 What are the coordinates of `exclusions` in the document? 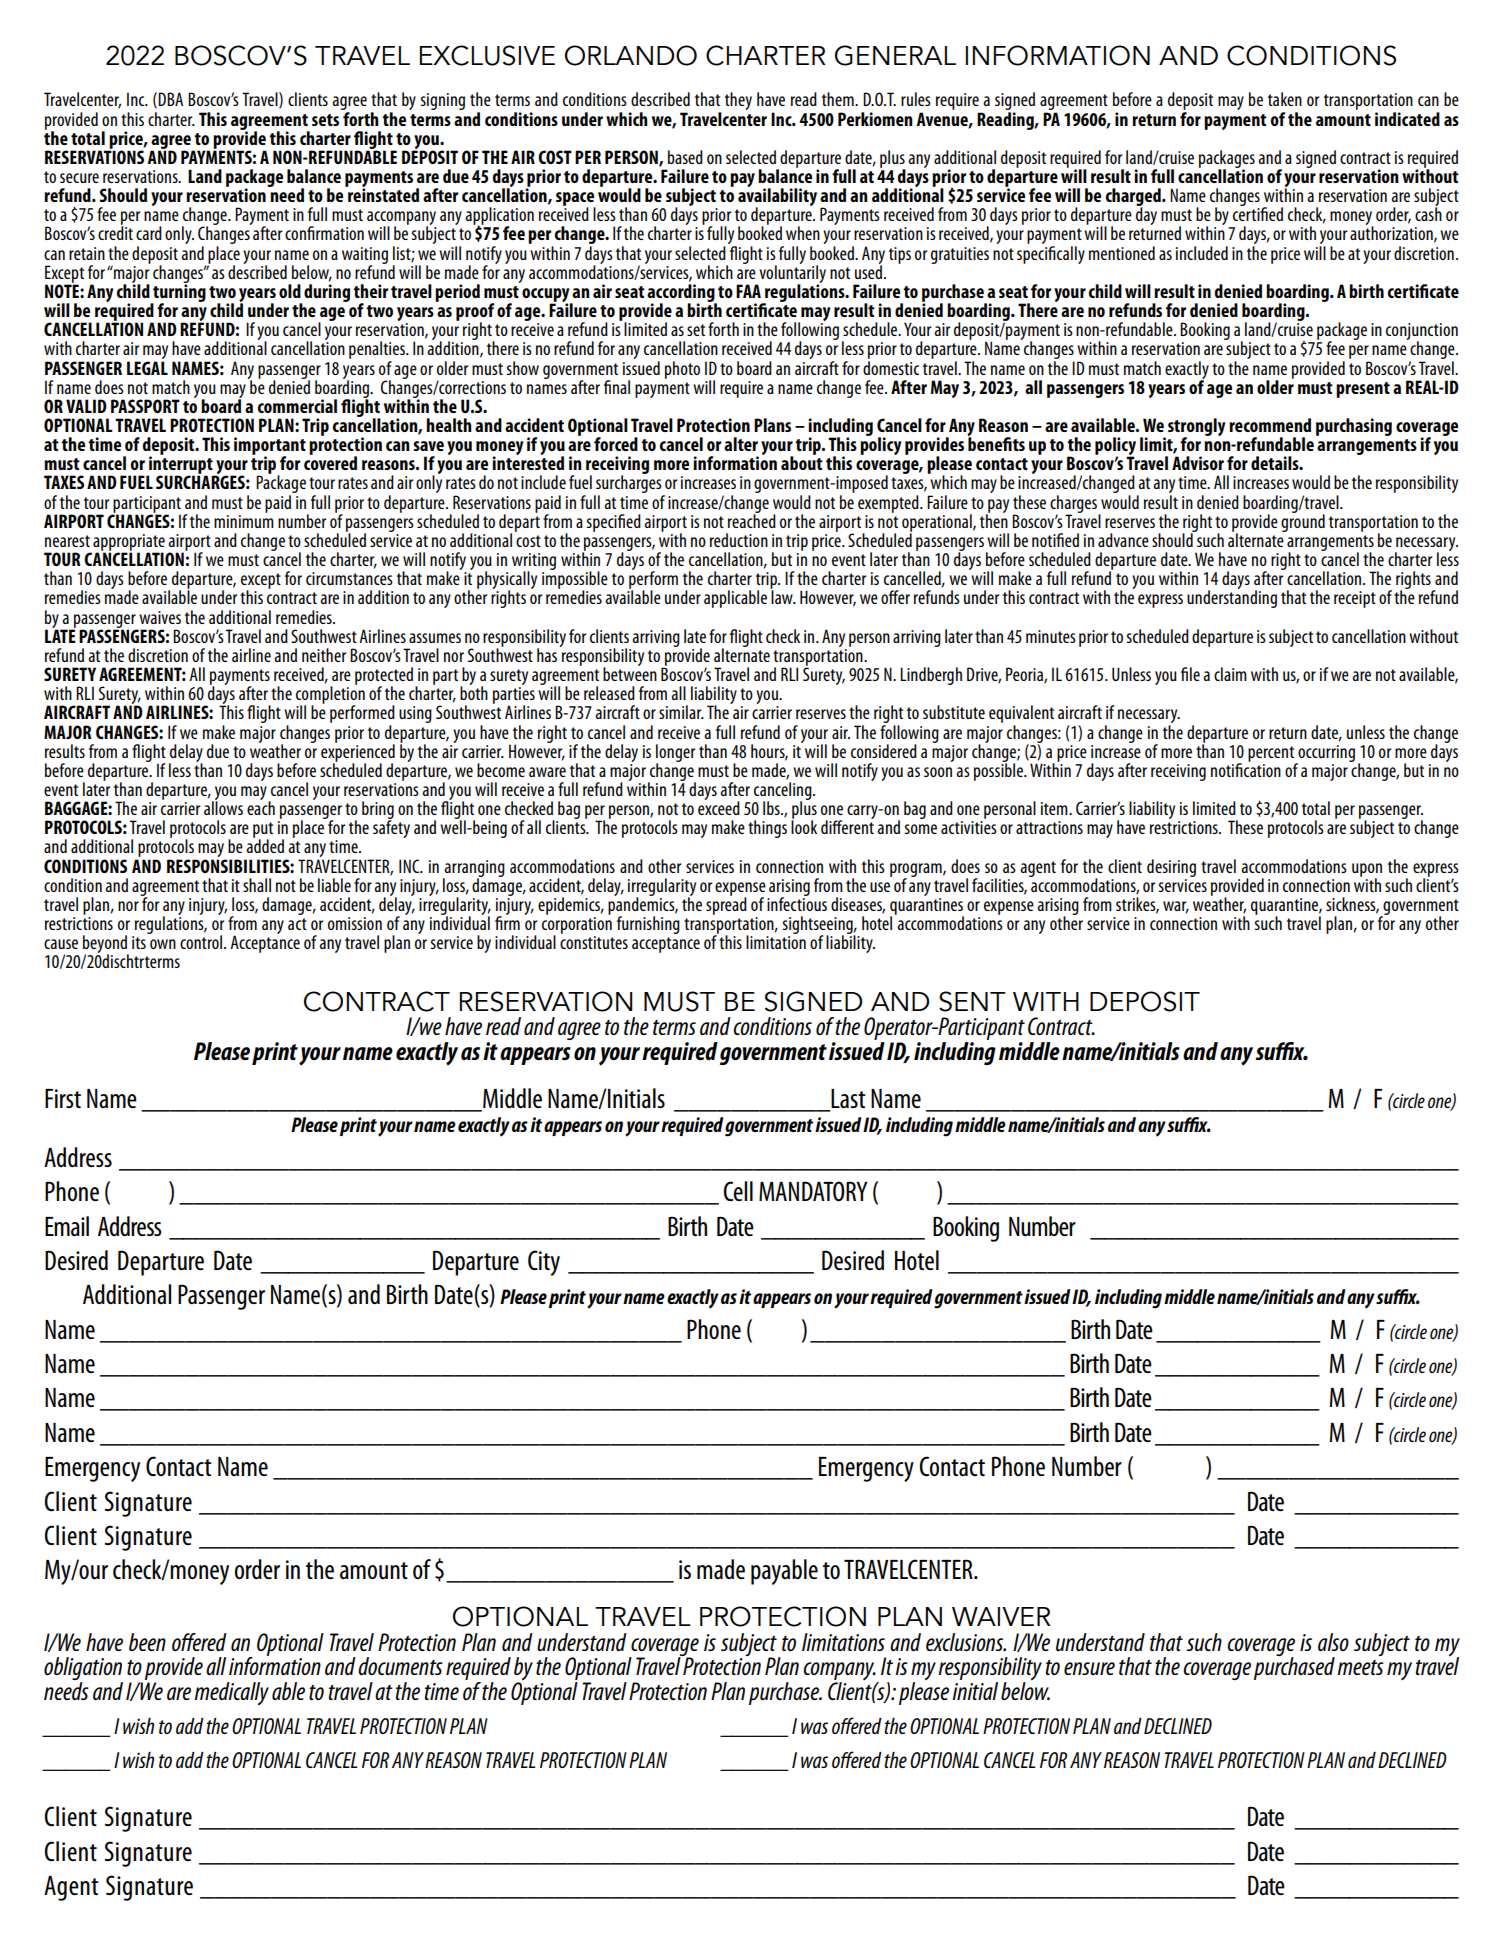 It's located at (966, 1642).
